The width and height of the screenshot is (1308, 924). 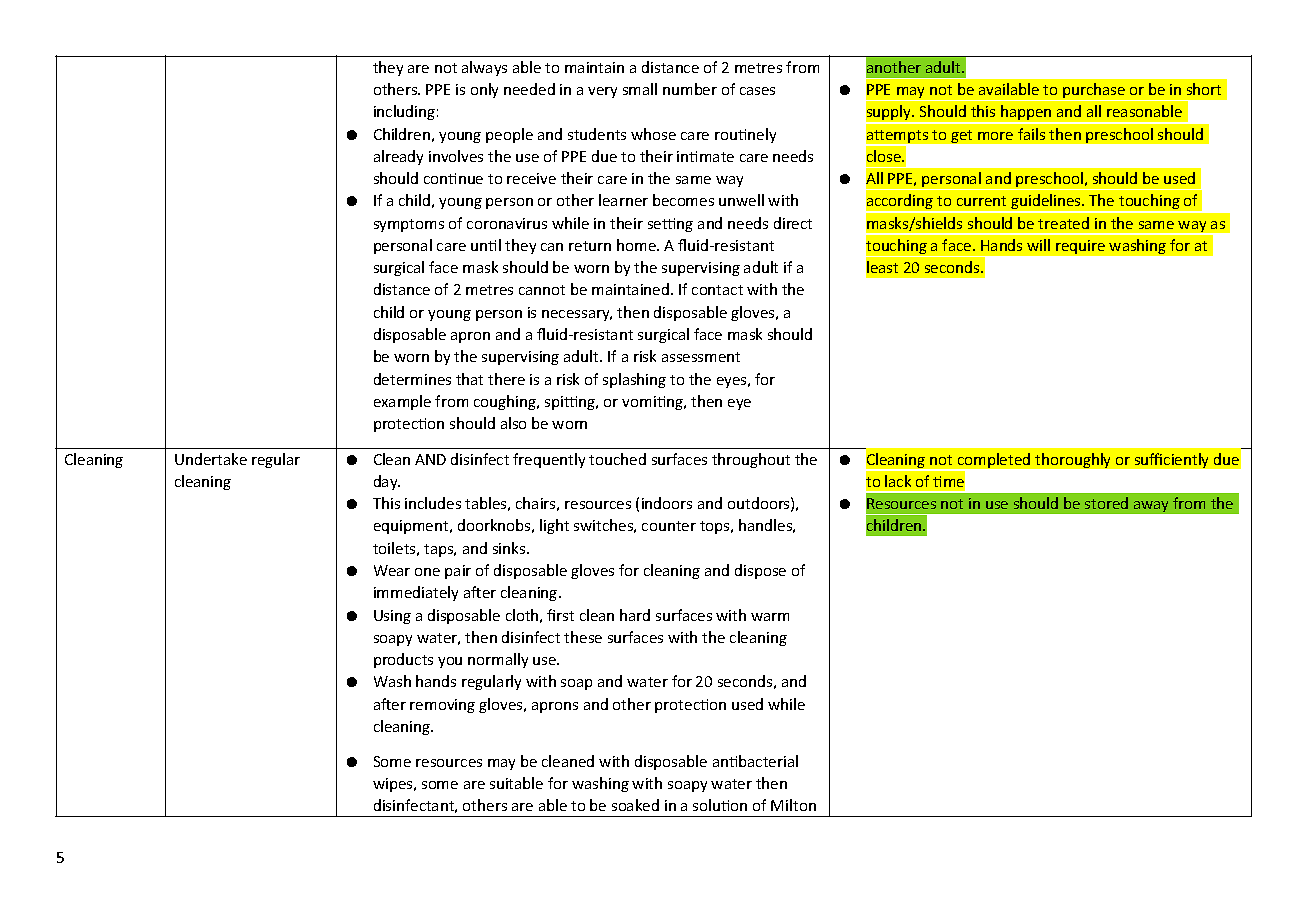 What do you see at coordinates (720, 805) in the screenshot?
I see `solution` at bounding box center [720, 805].
